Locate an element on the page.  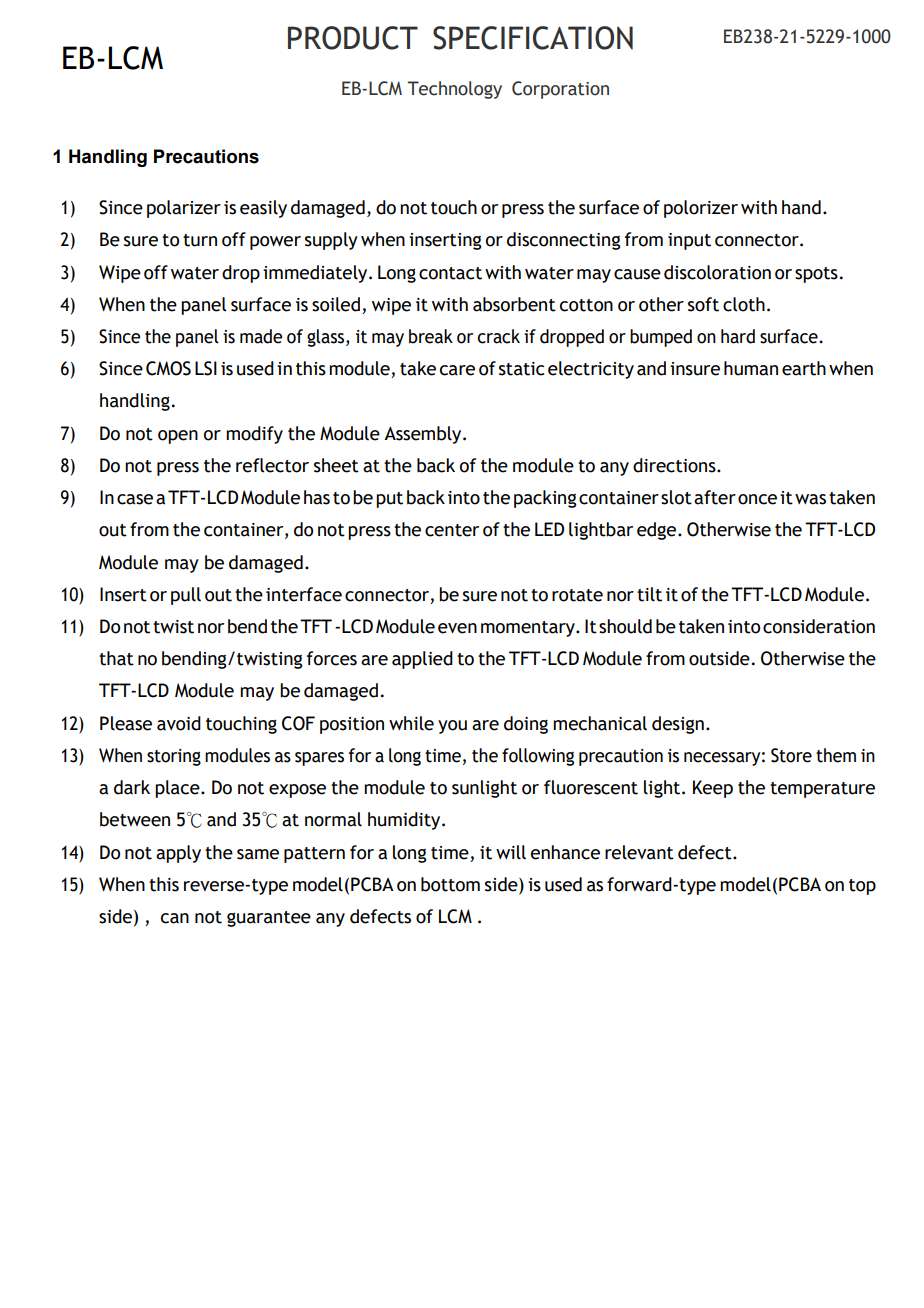
Corporation is located at coordinates (560, 90).
